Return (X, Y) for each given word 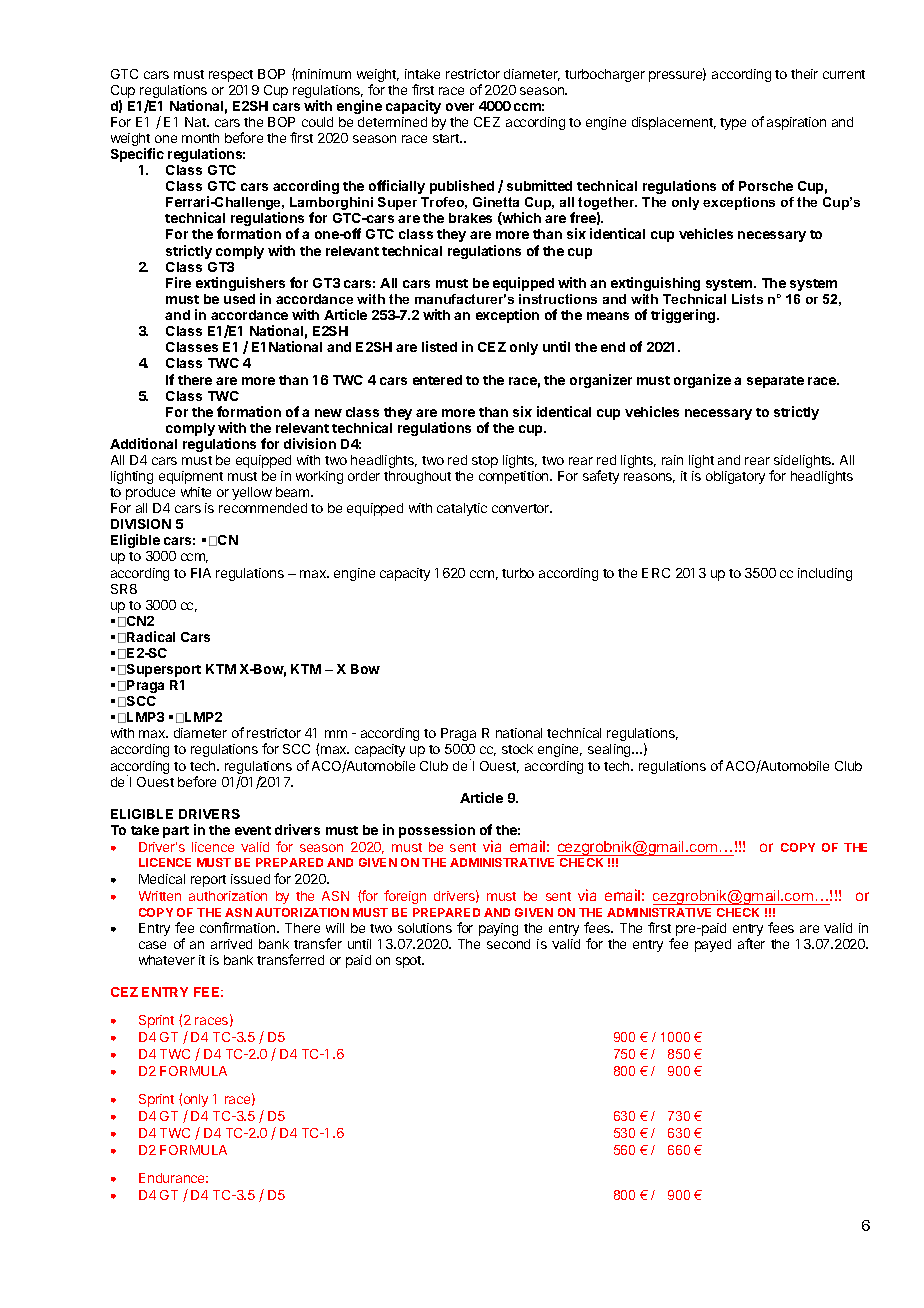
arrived (231, 944)
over (460, 107)
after (751, 943)
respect (231, 76)
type (733, 124)
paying (498, 929)
